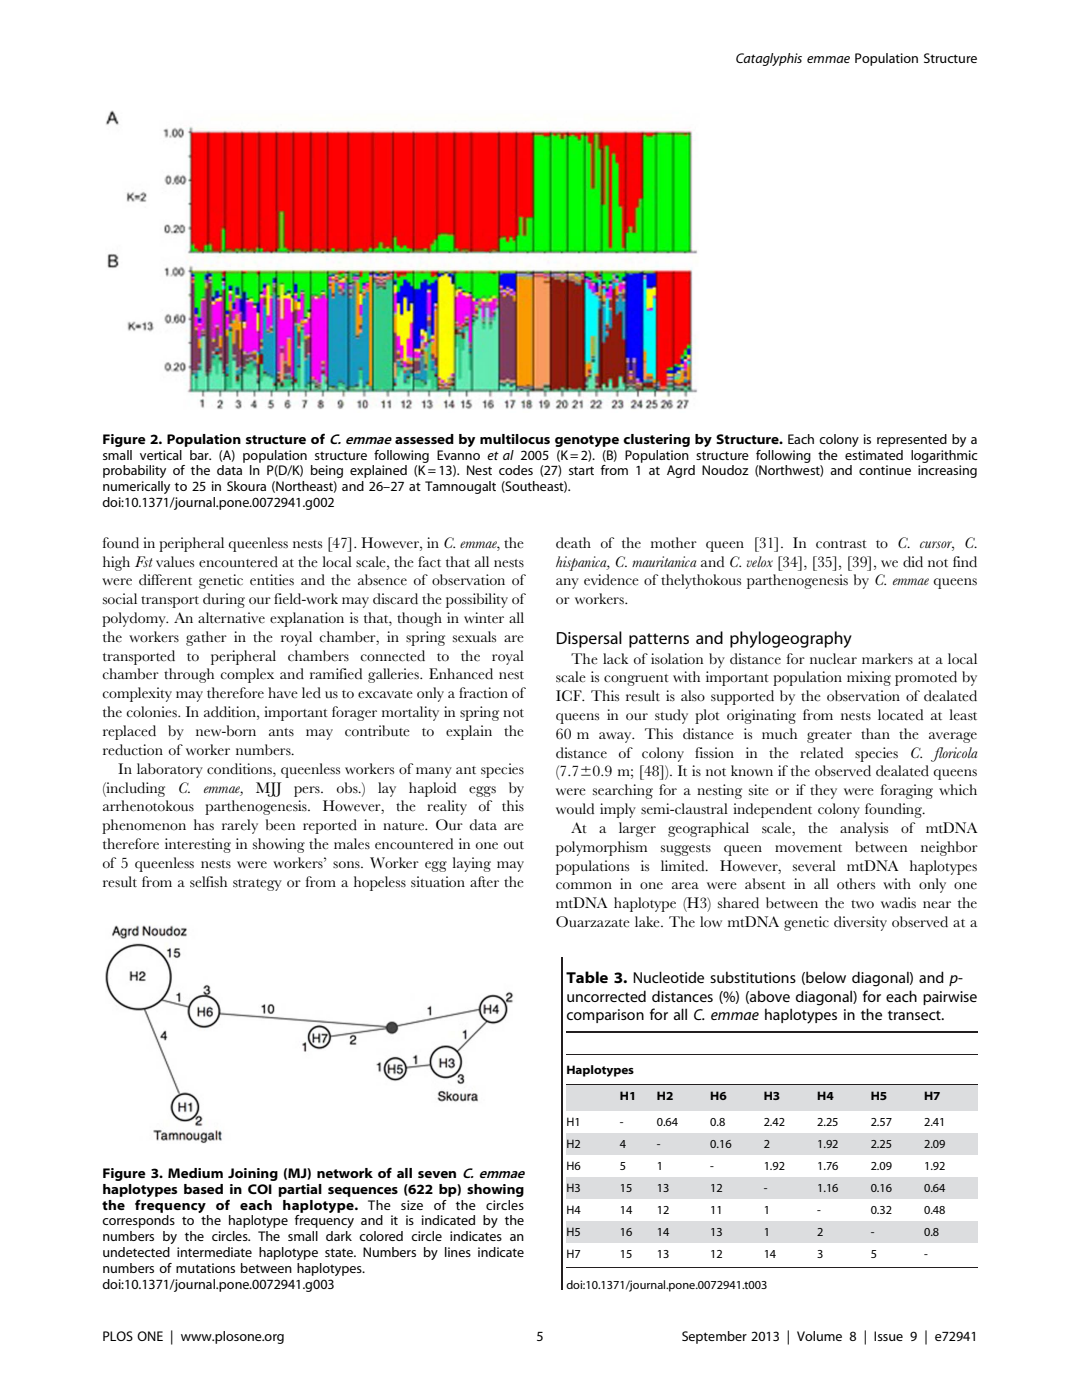 The height and width of the screenshot is (1395, 1080). I want to click on selfish, so click(208, 882).
